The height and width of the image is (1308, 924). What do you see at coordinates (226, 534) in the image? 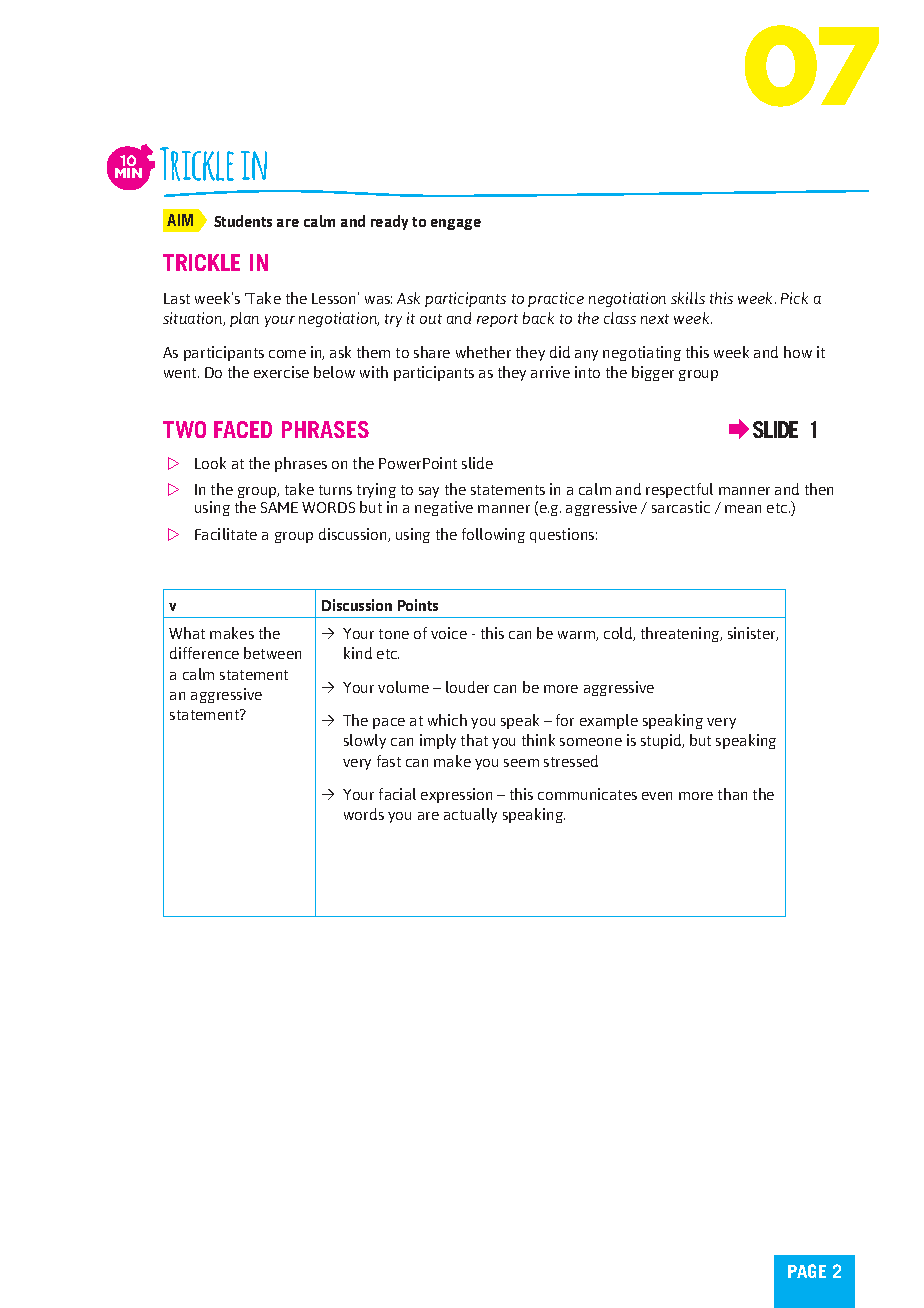
I see `Facilitate` at bounding box center [226, 534].
